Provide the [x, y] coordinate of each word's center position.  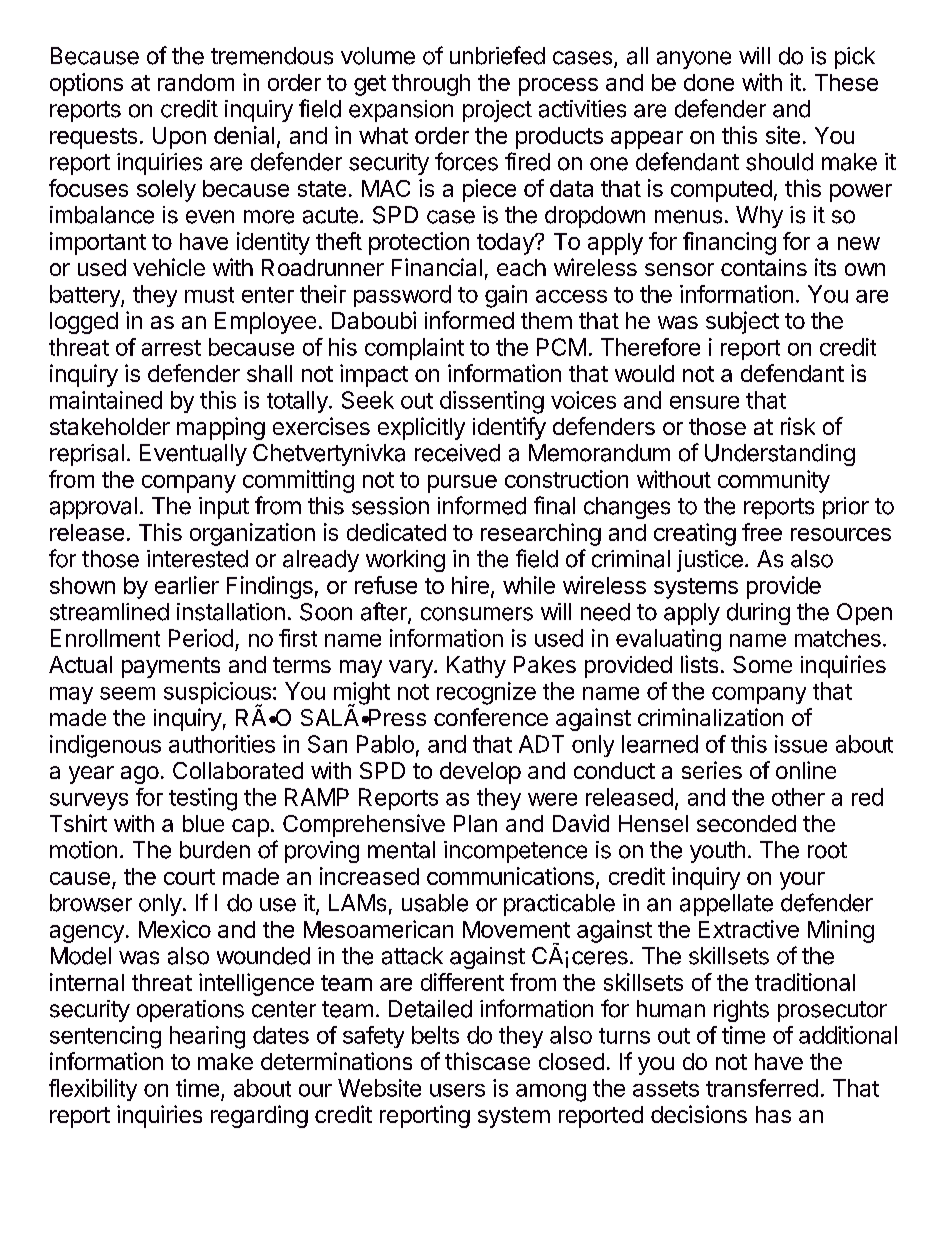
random [196, 82]
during [758, 614]
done [709, 82]
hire [470, 585]
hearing [207, 1037]
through [431, 85]
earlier [187, 585]
